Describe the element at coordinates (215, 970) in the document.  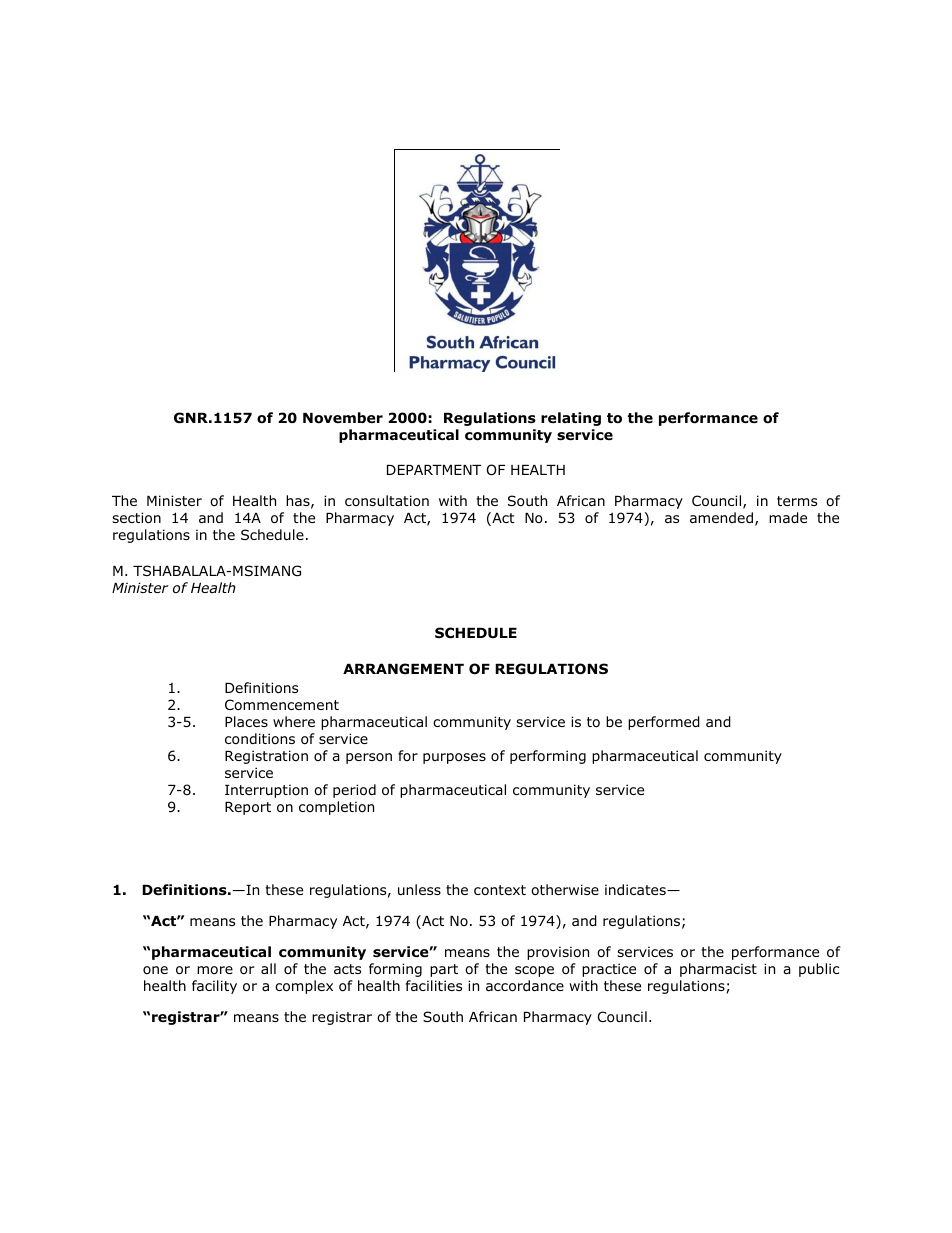
I see `more` at that location.
